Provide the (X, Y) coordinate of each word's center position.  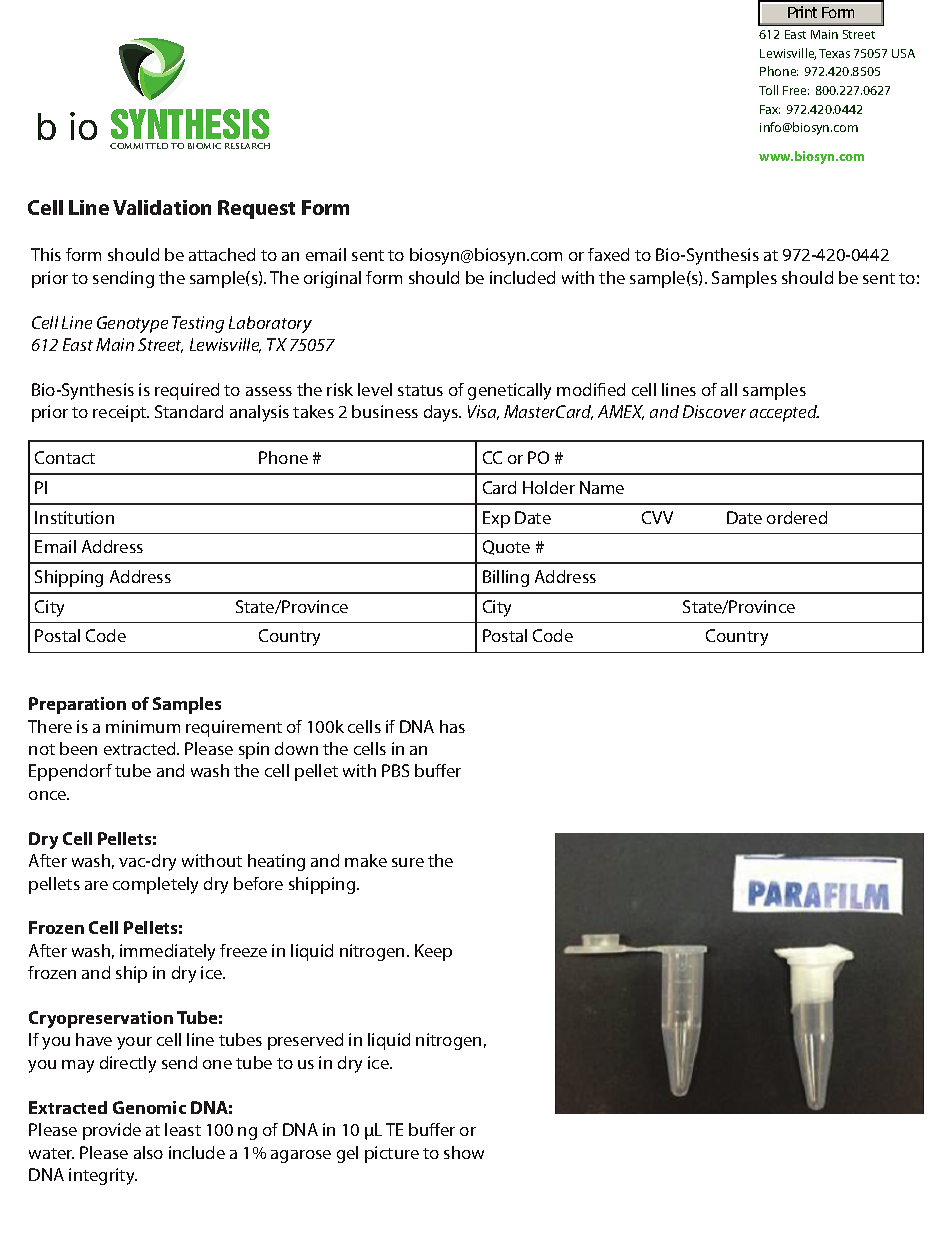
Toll (768, 90)
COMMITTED (139, 146)
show (464, 1152)
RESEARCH (247, 146)
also (148, 1152)
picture (392, 1154)
